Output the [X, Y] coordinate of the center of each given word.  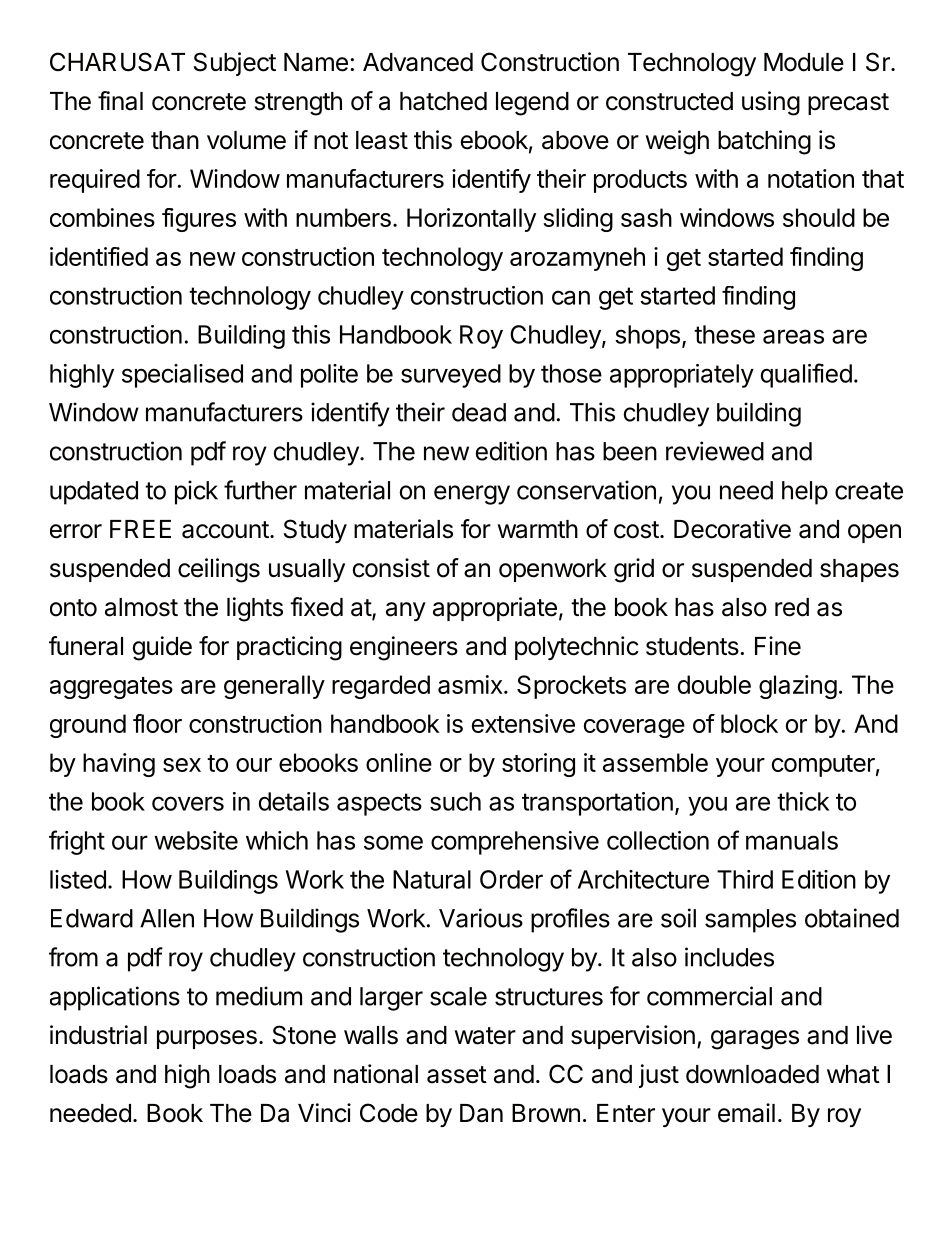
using [771, 103]
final [120, 101]
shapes [859, 570]
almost [141, 607]
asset [457, 1075]
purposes [207, 1039]
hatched [443, 101]
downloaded [752, 1074]
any [406, 611]
